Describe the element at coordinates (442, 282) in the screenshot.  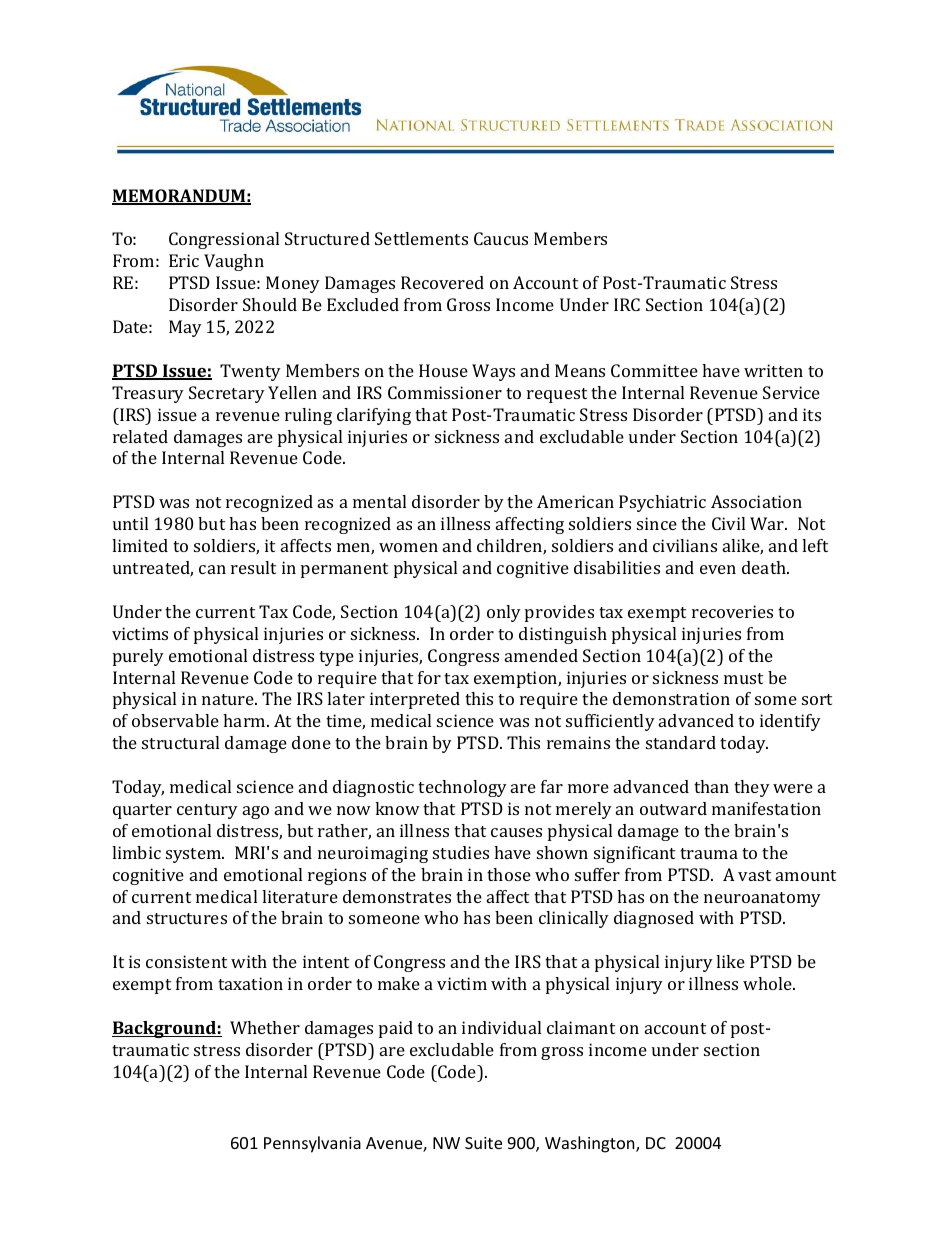
I see `Recovered` at that location.
